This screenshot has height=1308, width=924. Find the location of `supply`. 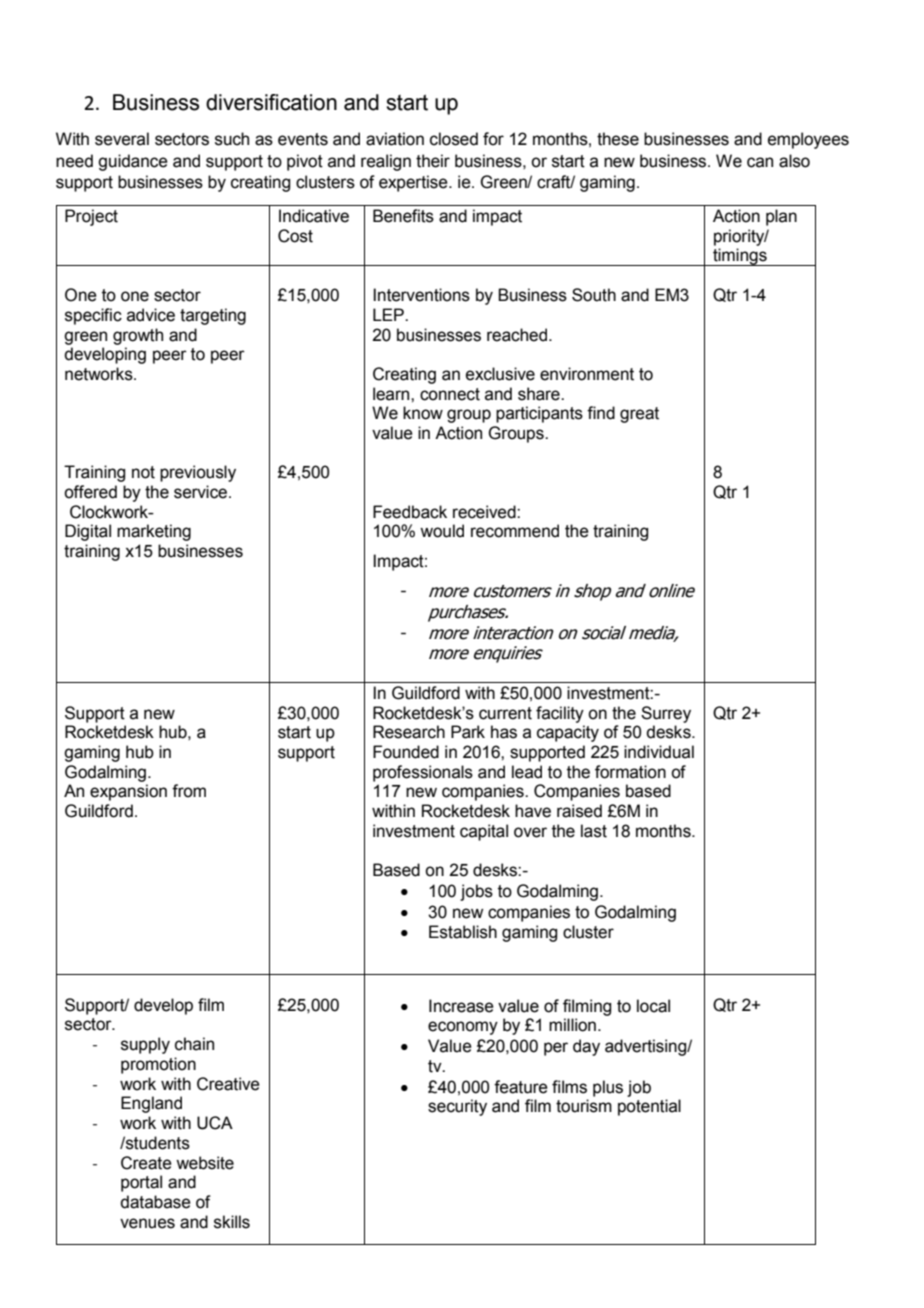

supply is located at coordinates (145, 1045).
